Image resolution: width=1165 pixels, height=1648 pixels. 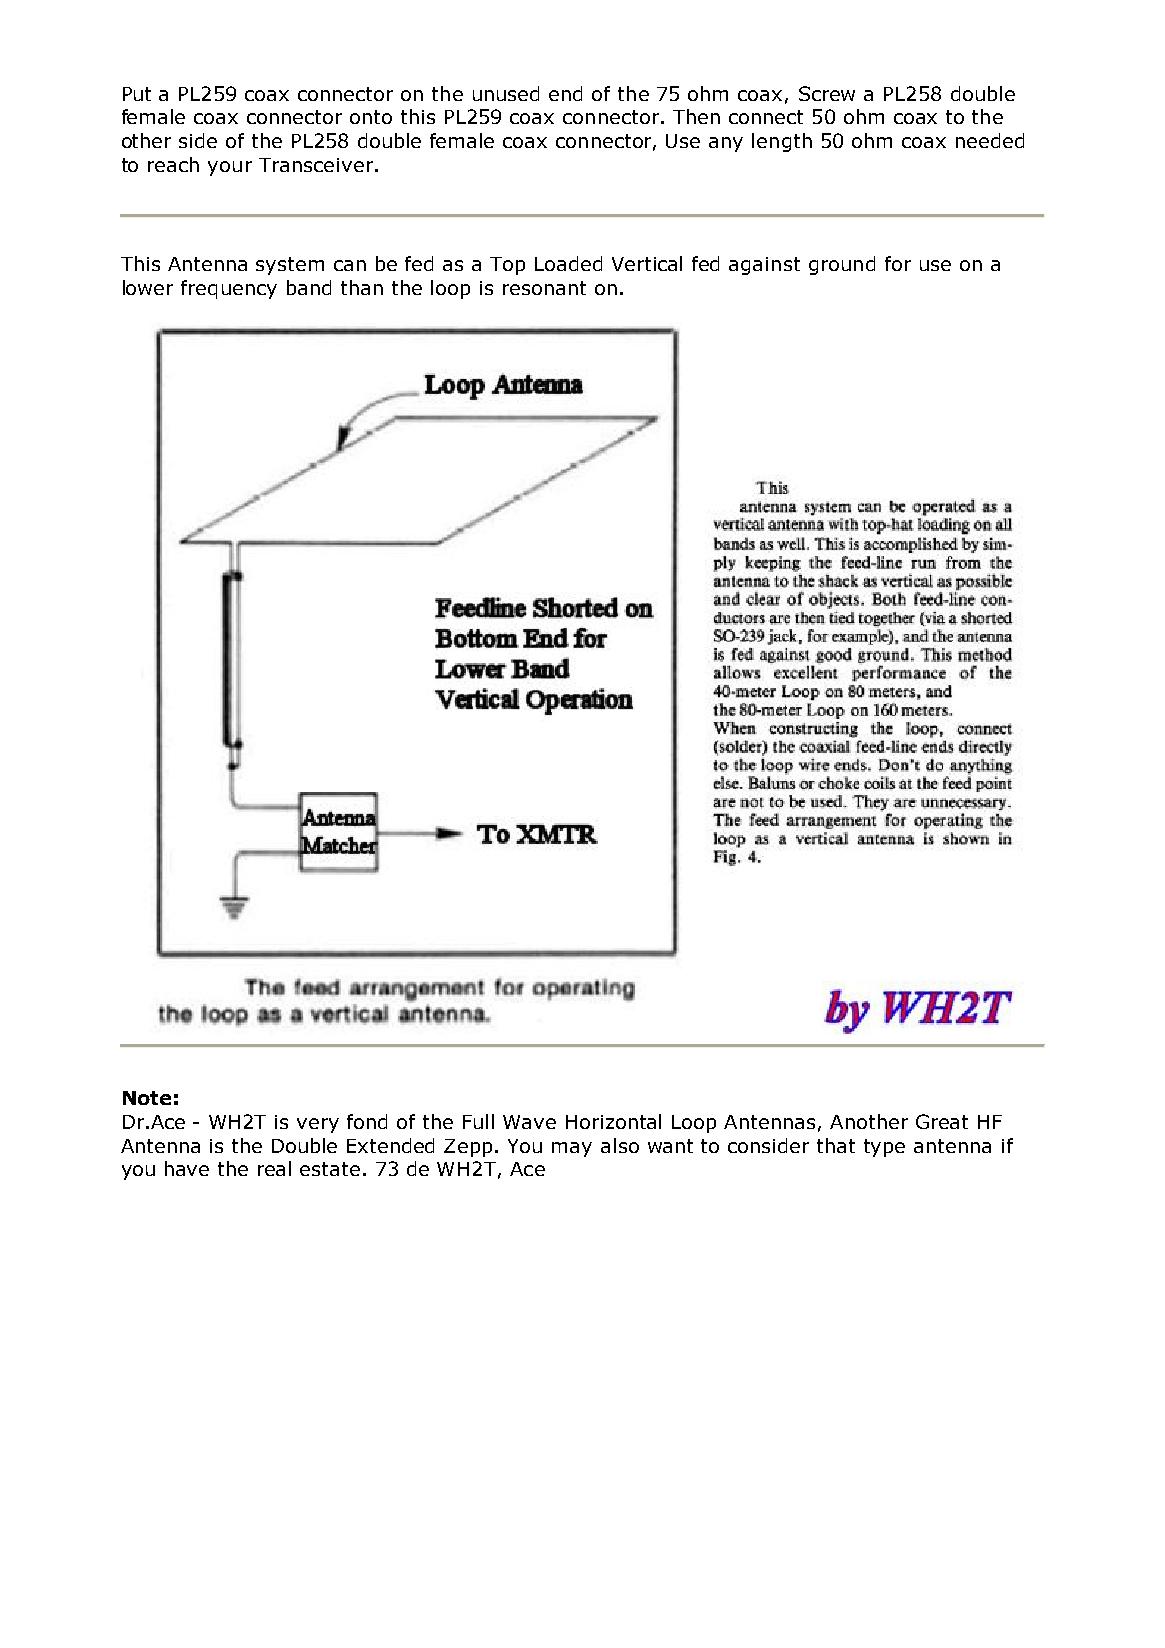 What do you see at coordinates (544, 288) in the screenshot?
I see `resonant` at bounding box center [544, 288].
